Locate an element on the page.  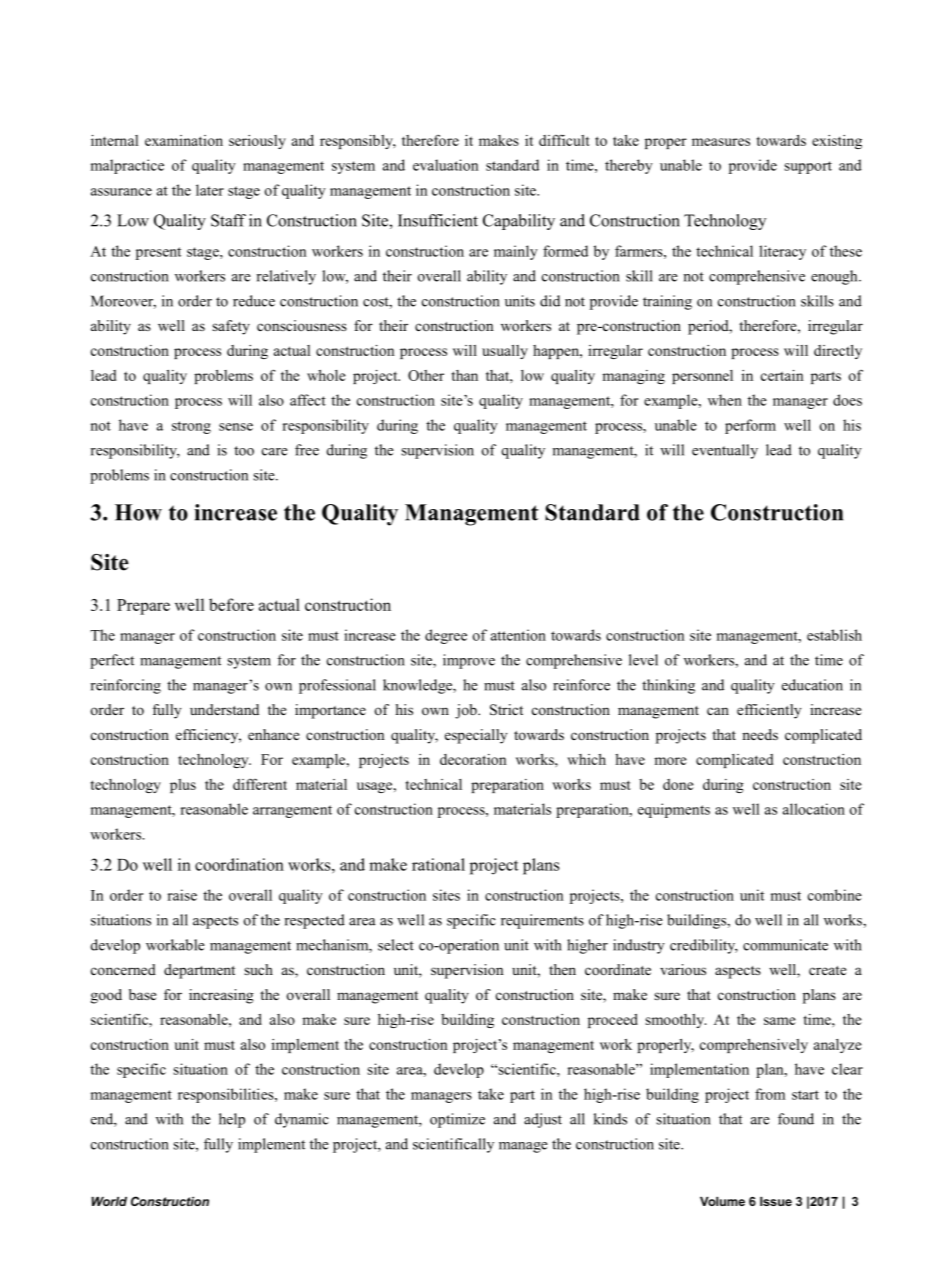
than is located at coordinates (465, 375).
